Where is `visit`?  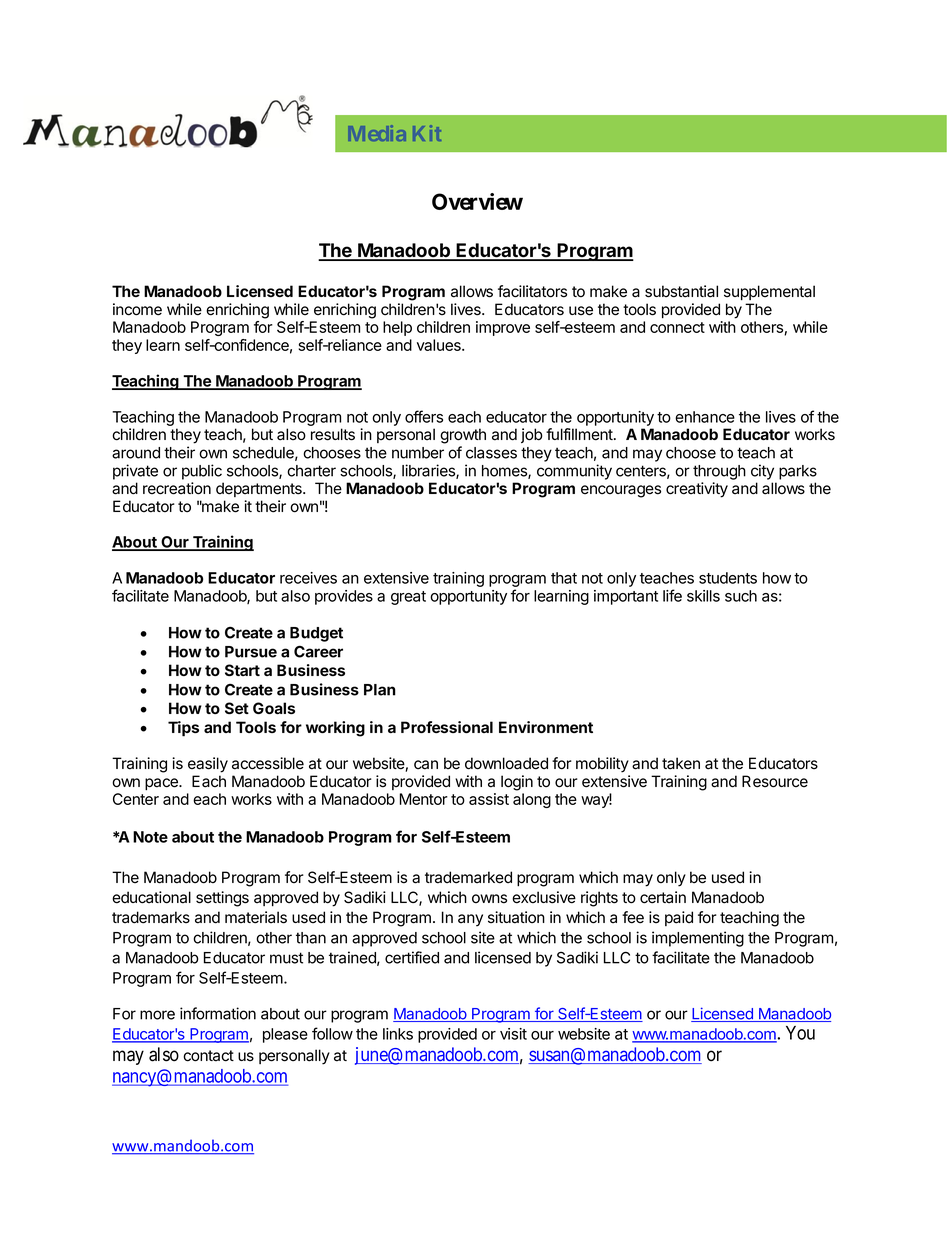 visit is located at coordinates (513, 1034).
